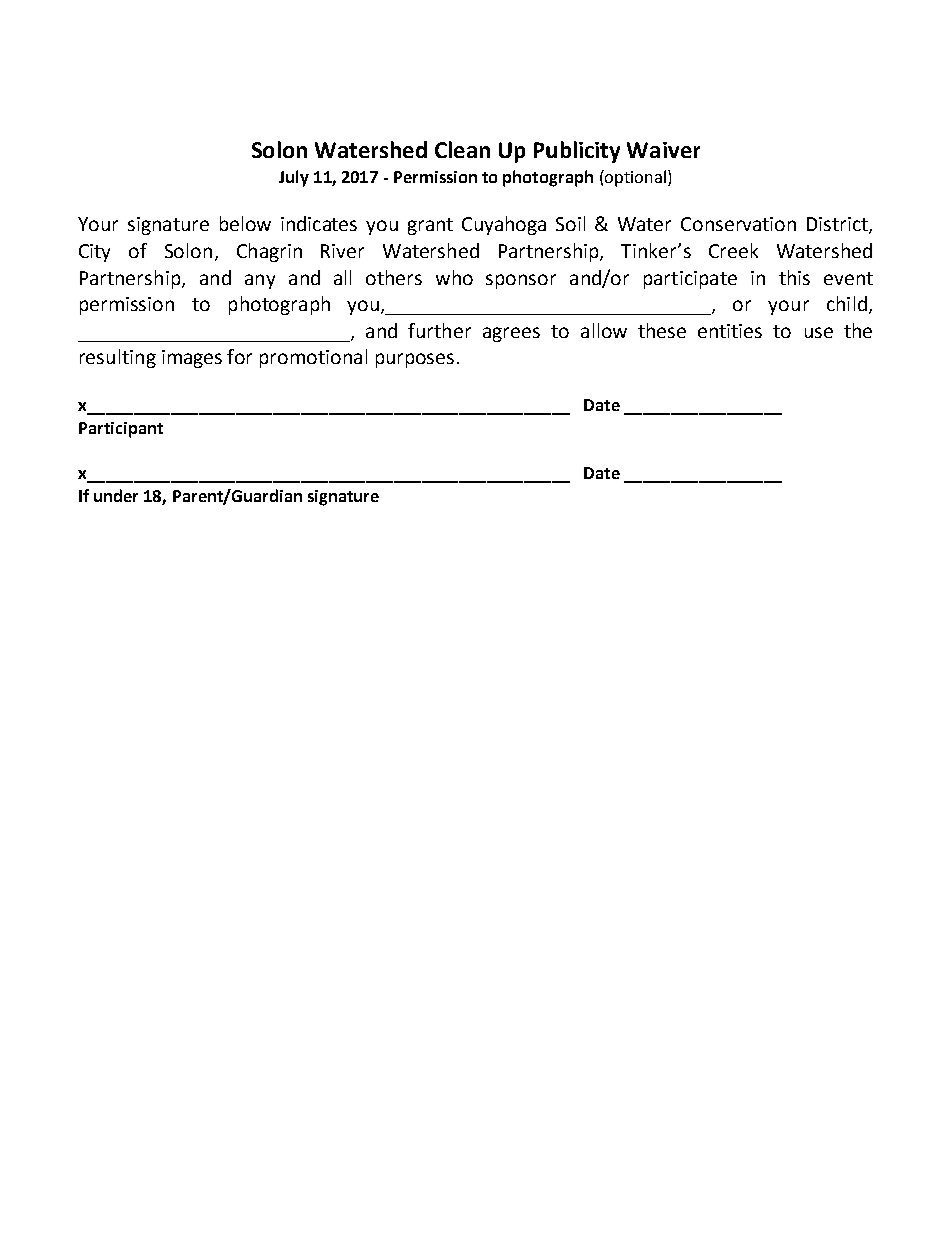 The image size is (952, 1233). Describe the element at coordinates (116, 495) in the screenshot. I see `under` at that location.
